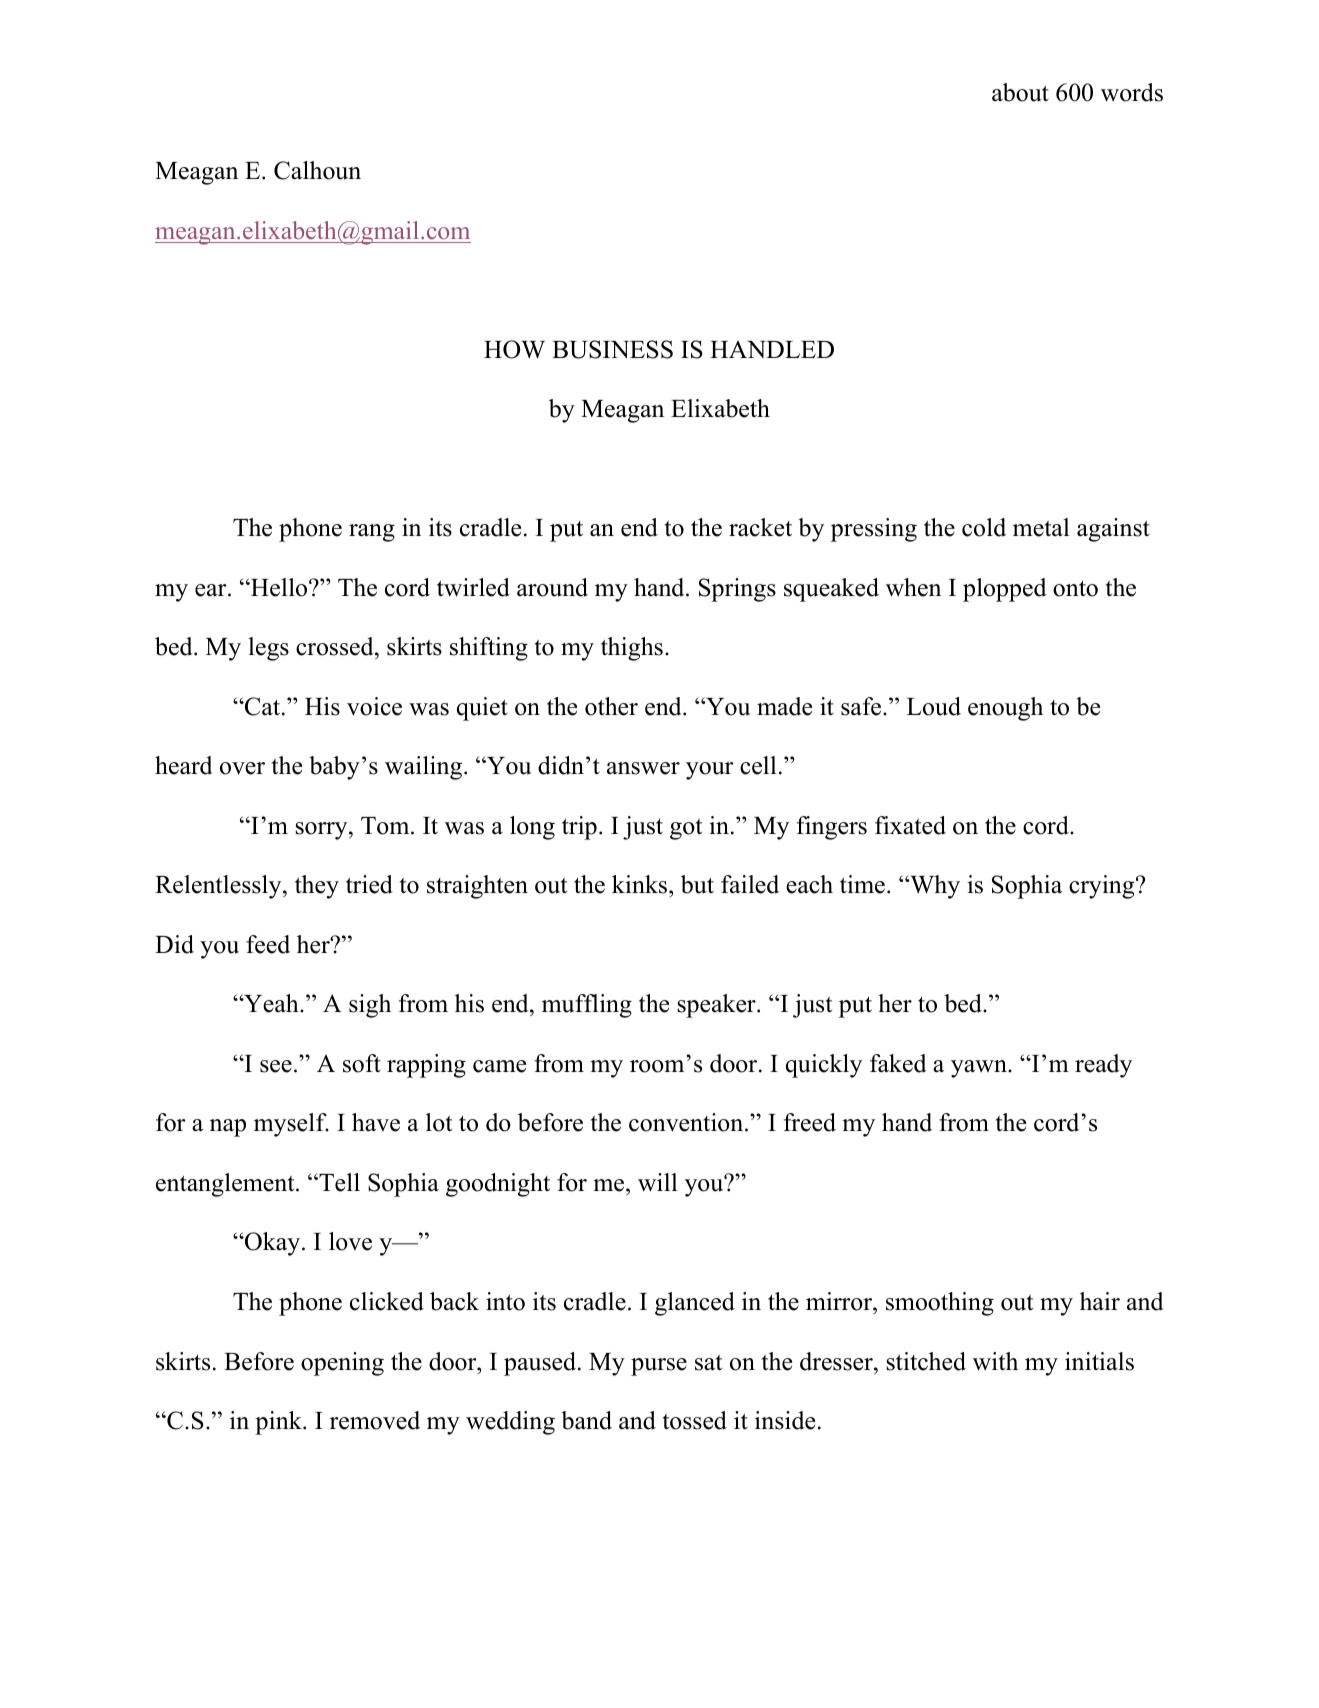  What do you see at coordinates (612, 349) in the screenshot?
I see `BUSINESS` at bounding box center [612, 349].
